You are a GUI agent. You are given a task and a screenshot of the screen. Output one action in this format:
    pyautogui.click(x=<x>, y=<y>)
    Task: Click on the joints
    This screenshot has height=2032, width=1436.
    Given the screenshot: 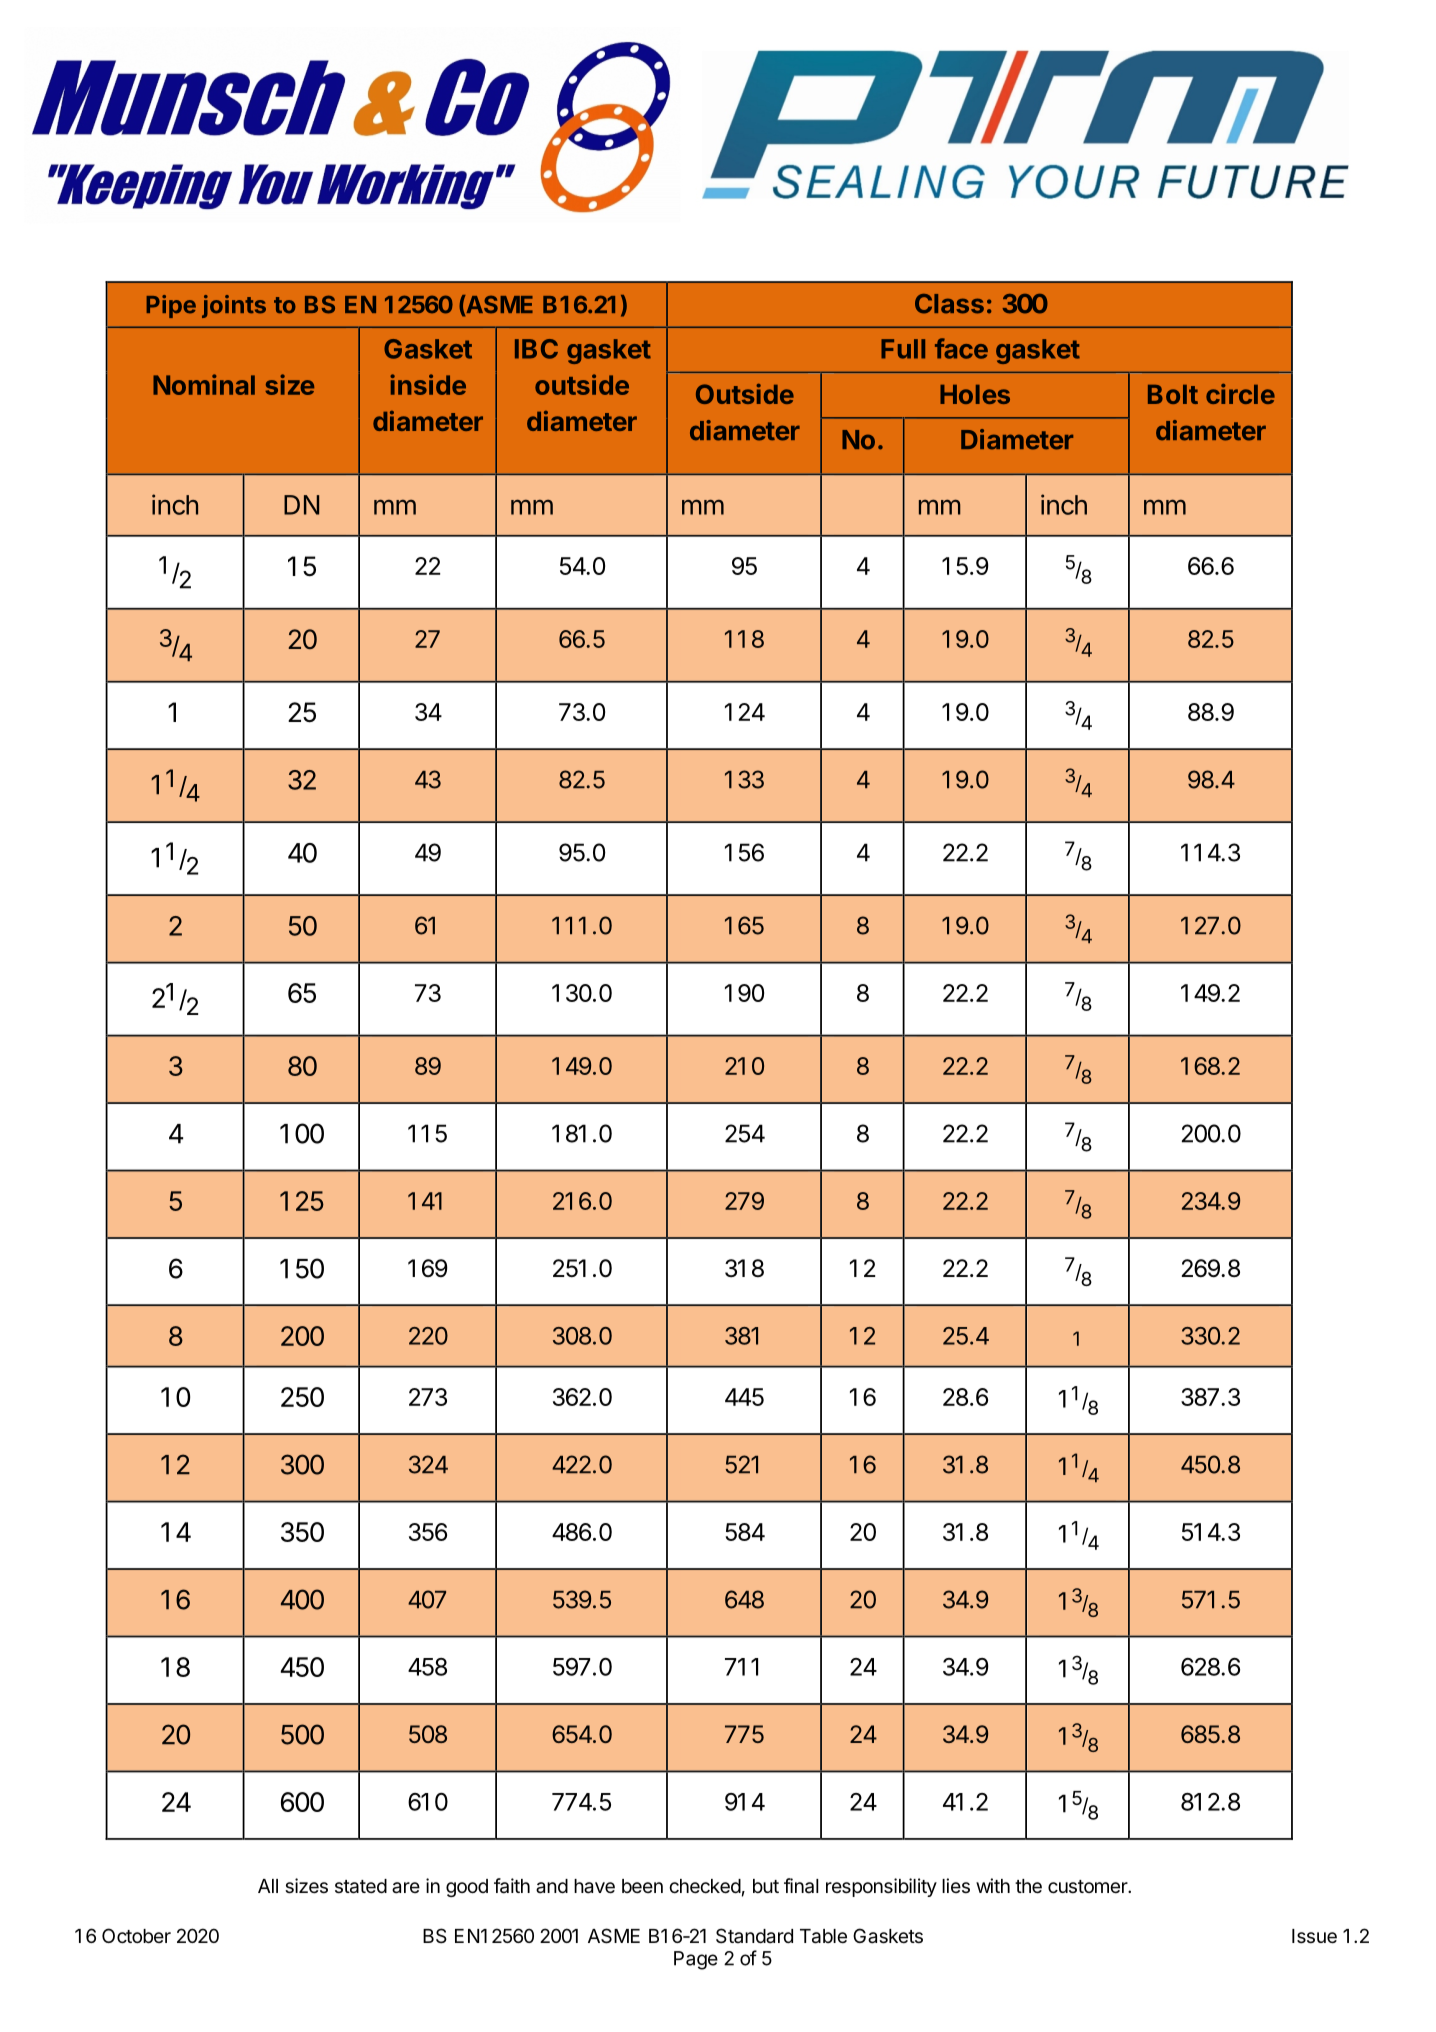 What is the action you would take?
    pyautogui.click(x=234, y=306)
